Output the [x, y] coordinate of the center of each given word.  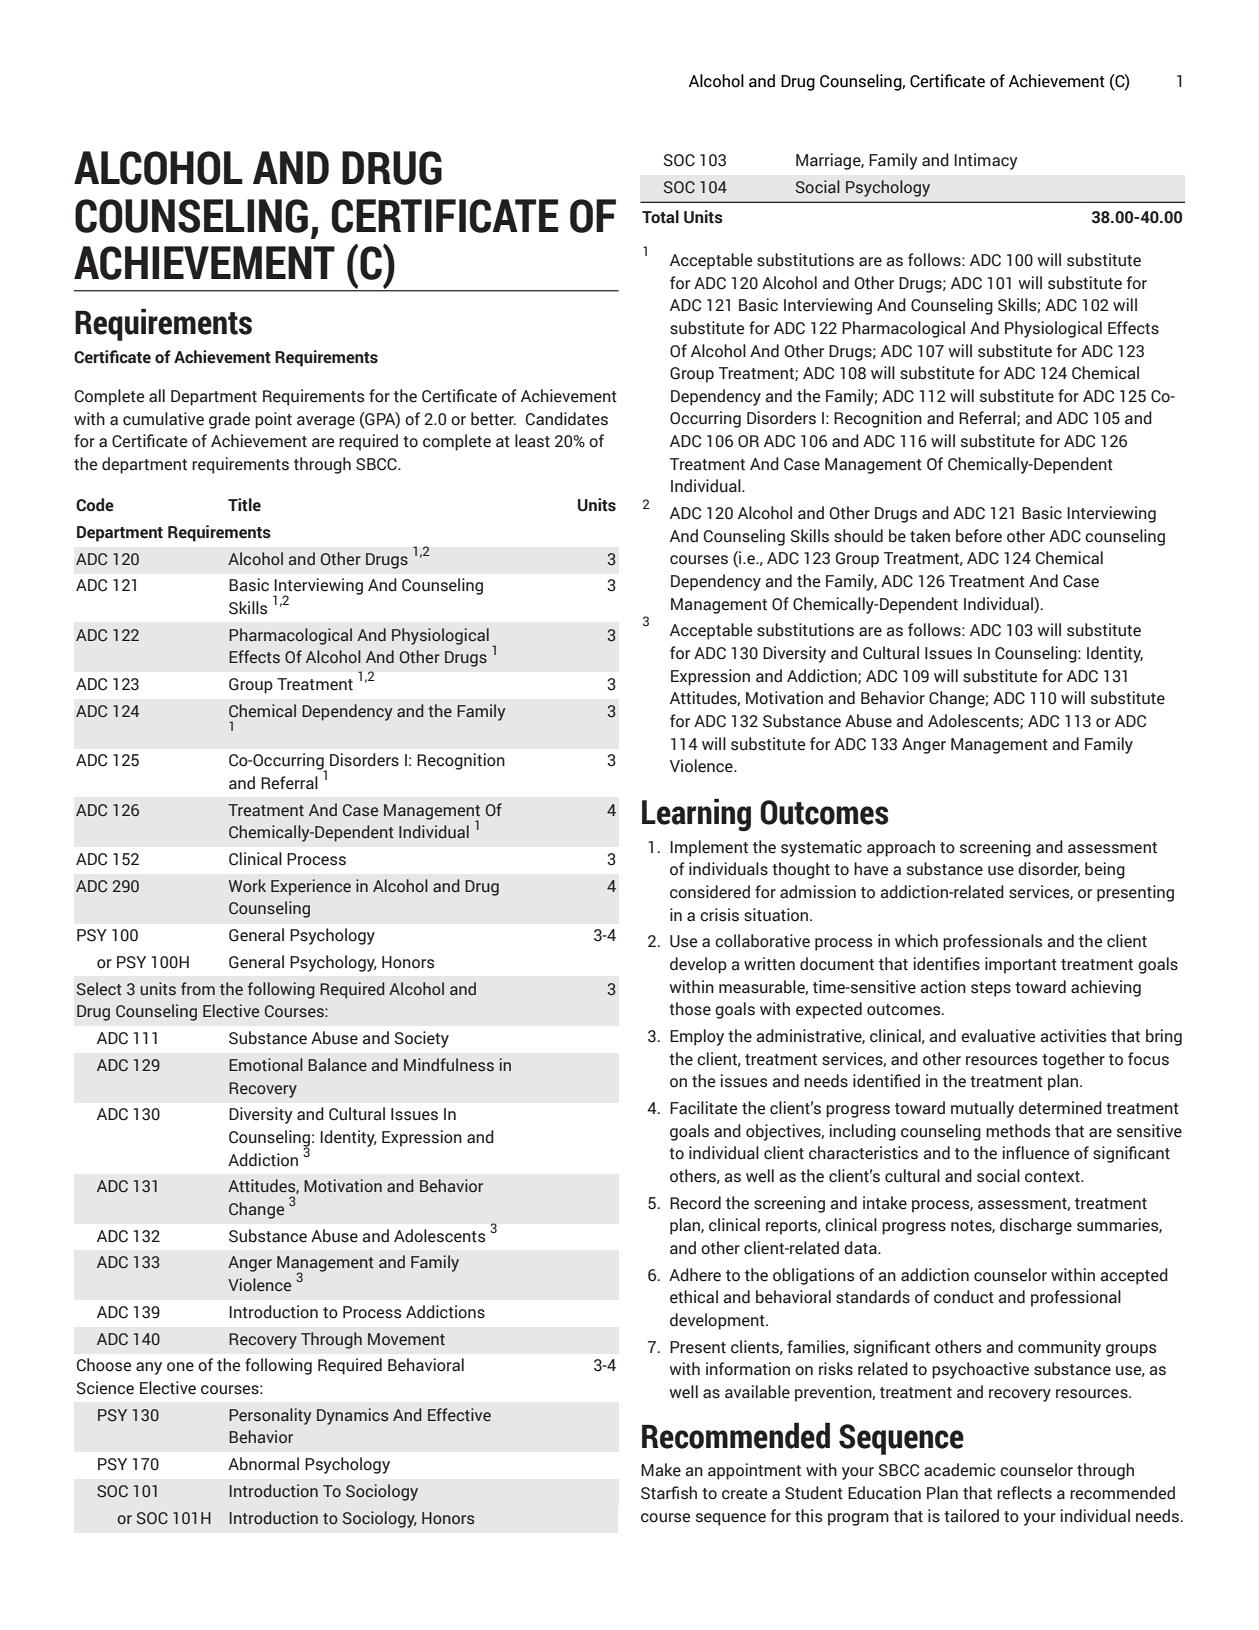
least [532, 441]
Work [247, 886]
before [979, 536]
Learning [696, 815]
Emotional [266, 1065]
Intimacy [986, 161]
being [1105, 870]
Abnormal [263, 1464]
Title [244, 505]
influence [1036, 1153]
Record [695, 1203]
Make [661, 1470]
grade [229, 420]
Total [660, 217]
